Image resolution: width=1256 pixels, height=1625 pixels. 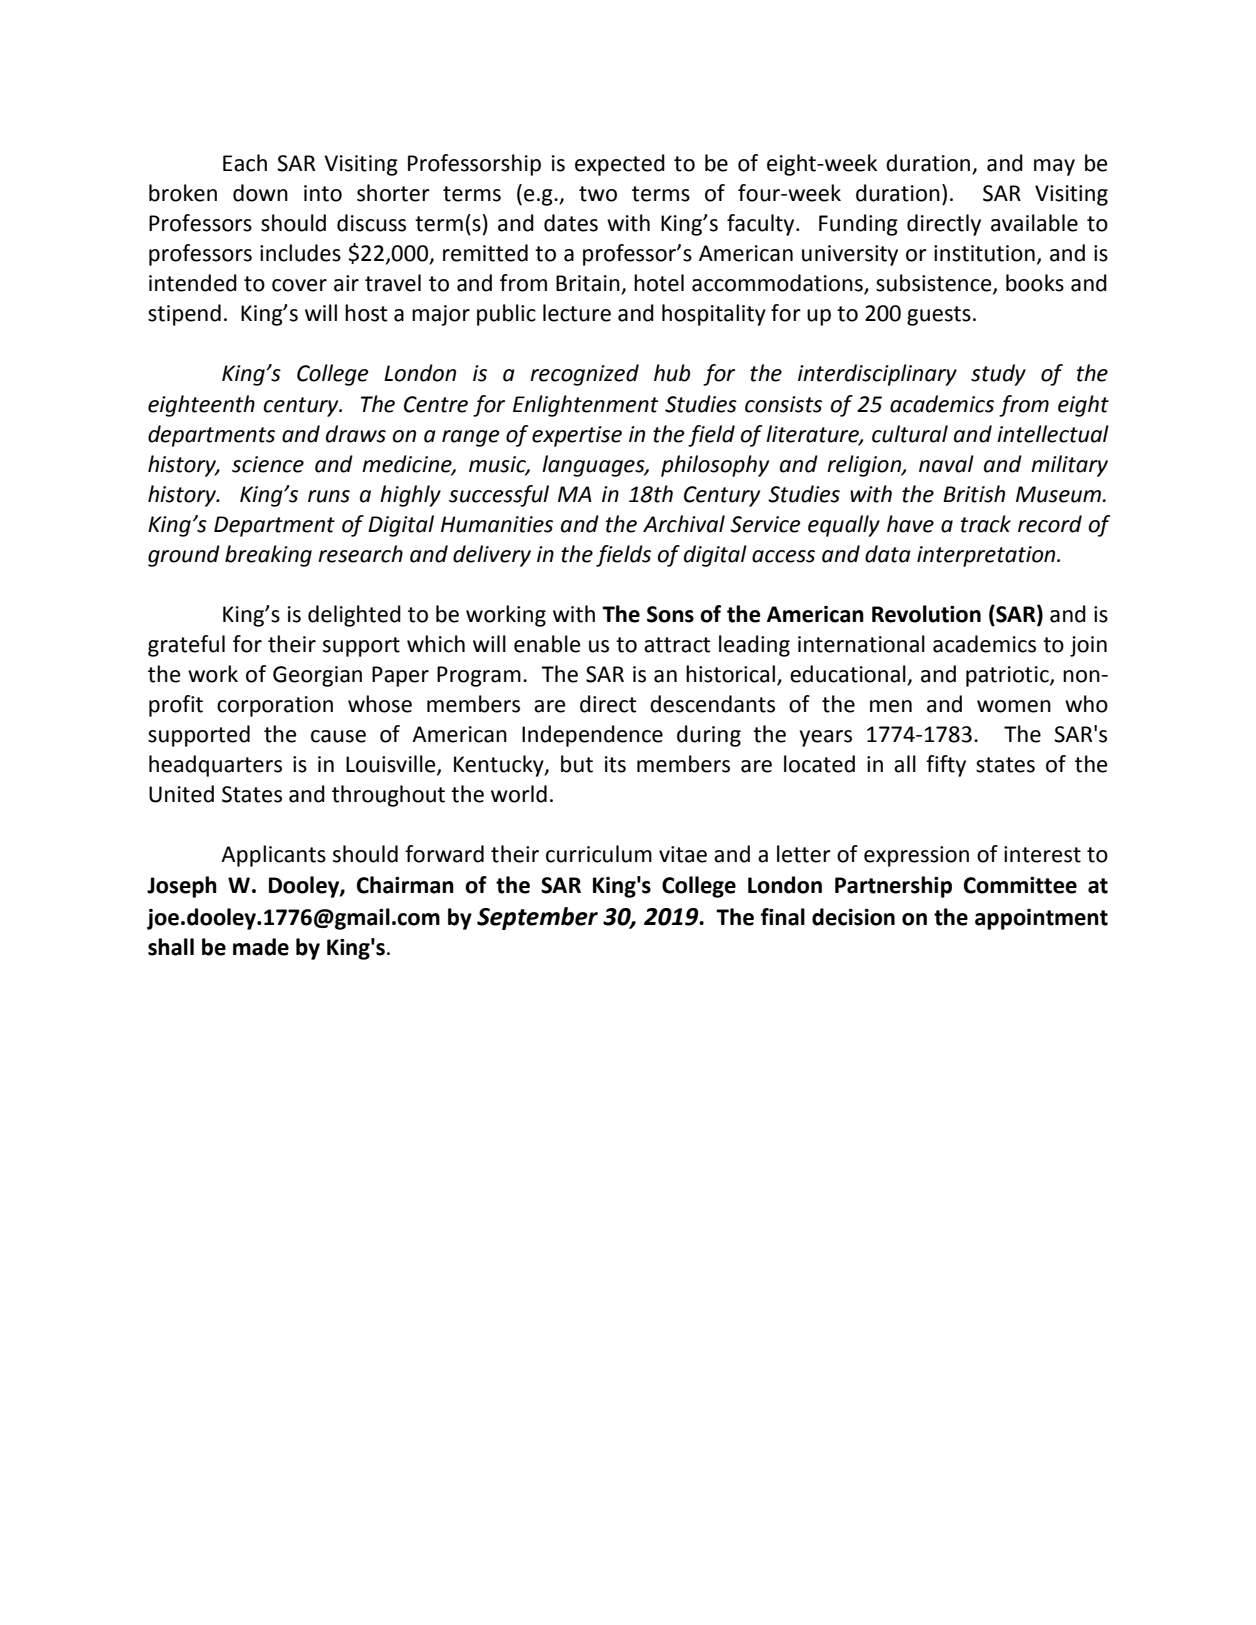 What do you see at coordinates (537, 918) in the document?
I see `September` at bounding box center [537, 918].
